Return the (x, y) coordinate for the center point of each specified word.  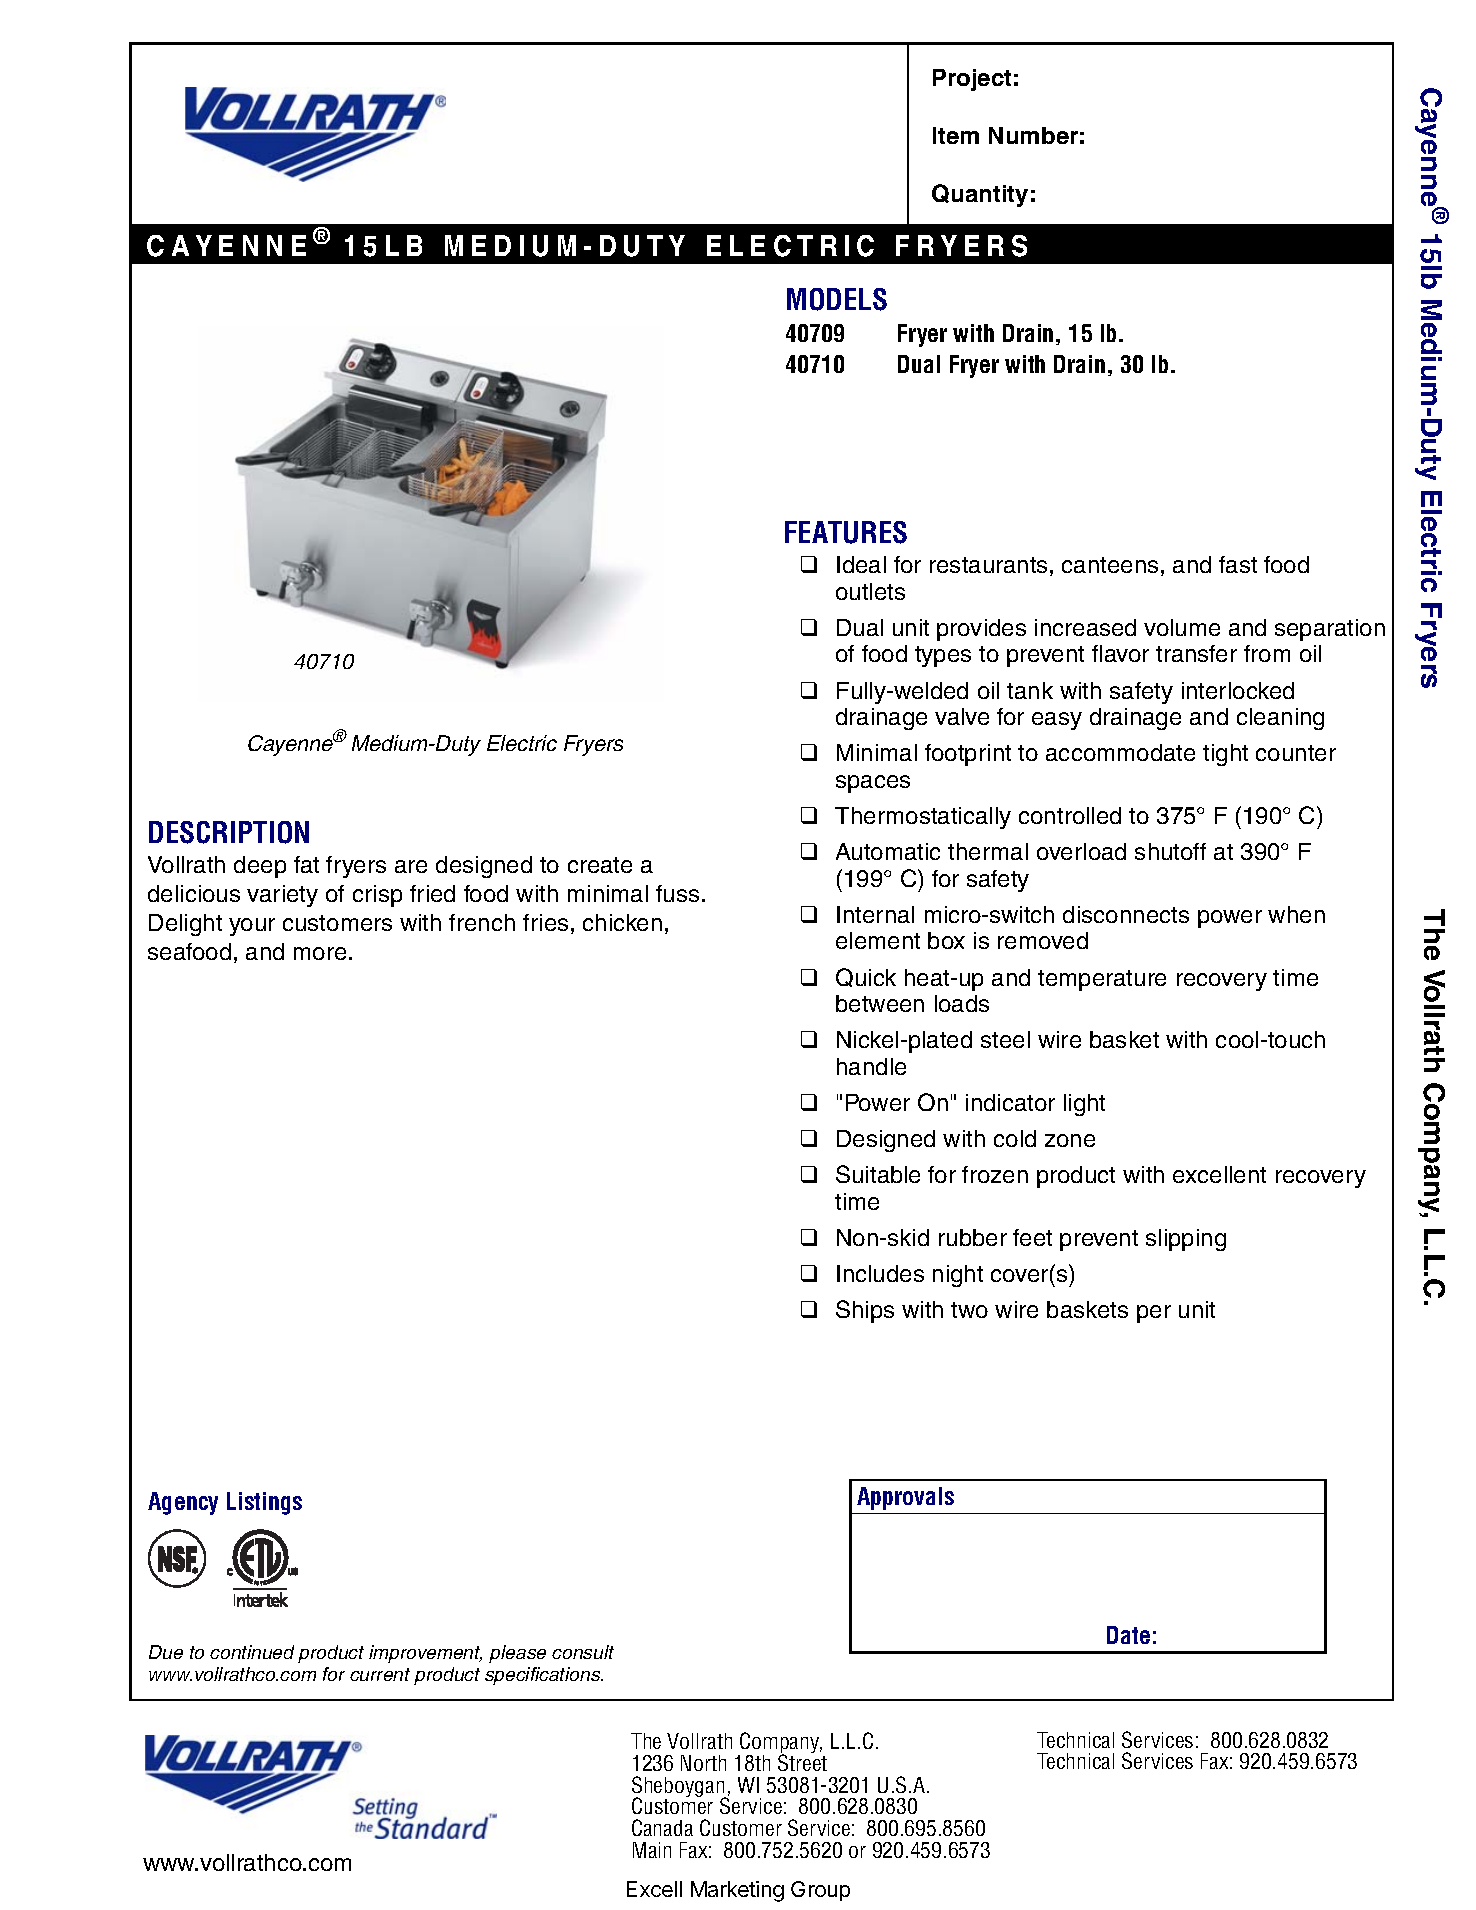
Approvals (905, 1498)
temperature (1102, 980)
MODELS (837, 299)
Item (956, 135)
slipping (1186, 1240)
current (380, 1674)
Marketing (737, 1891)
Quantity (980, 195)
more (320, 953)
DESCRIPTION (229, 832)
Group (820, 1891)
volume (1182, 627)
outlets (870, 591)
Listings (264, 1503)
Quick (866, 977)
